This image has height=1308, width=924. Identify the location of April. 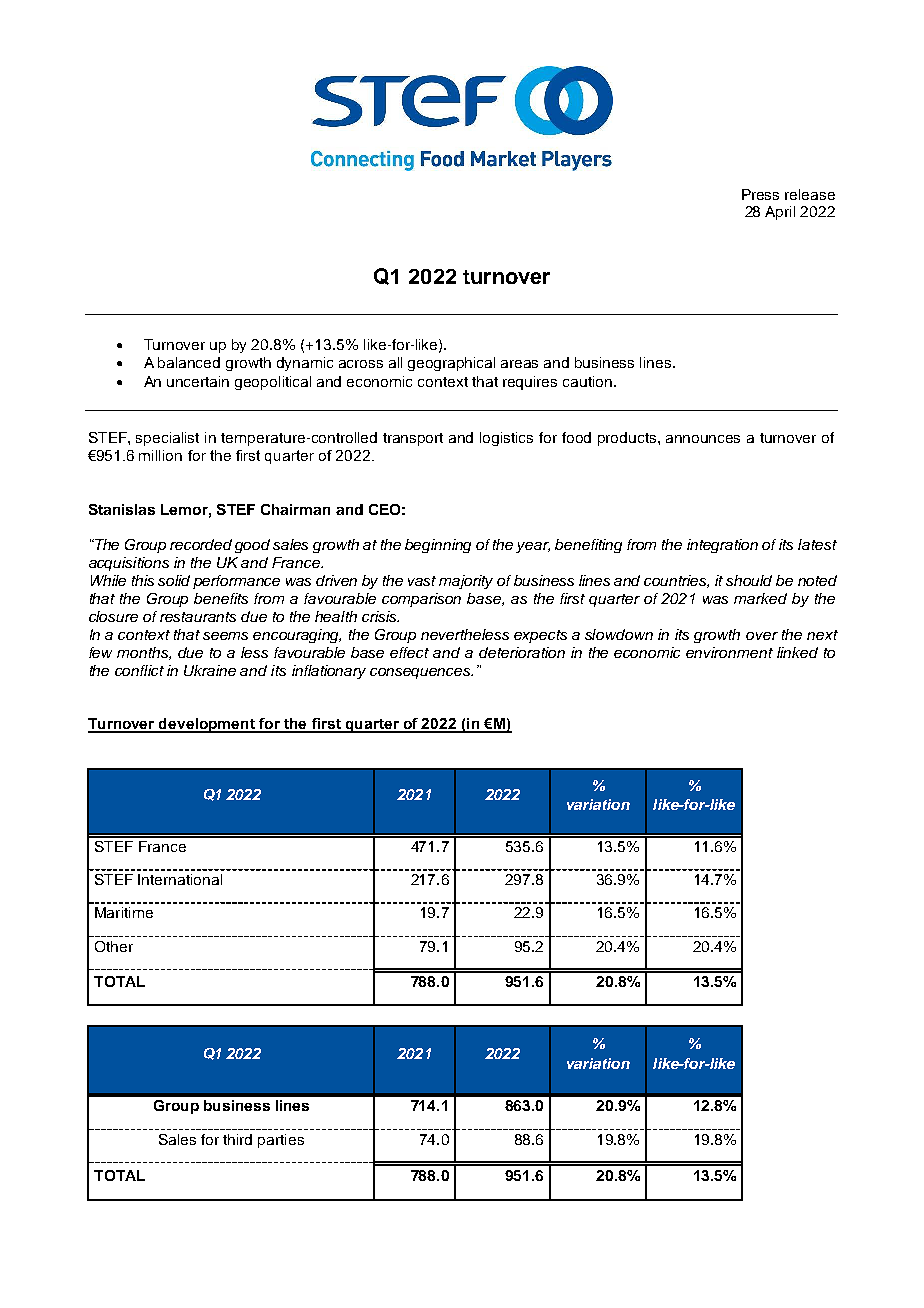
(780, 213).
